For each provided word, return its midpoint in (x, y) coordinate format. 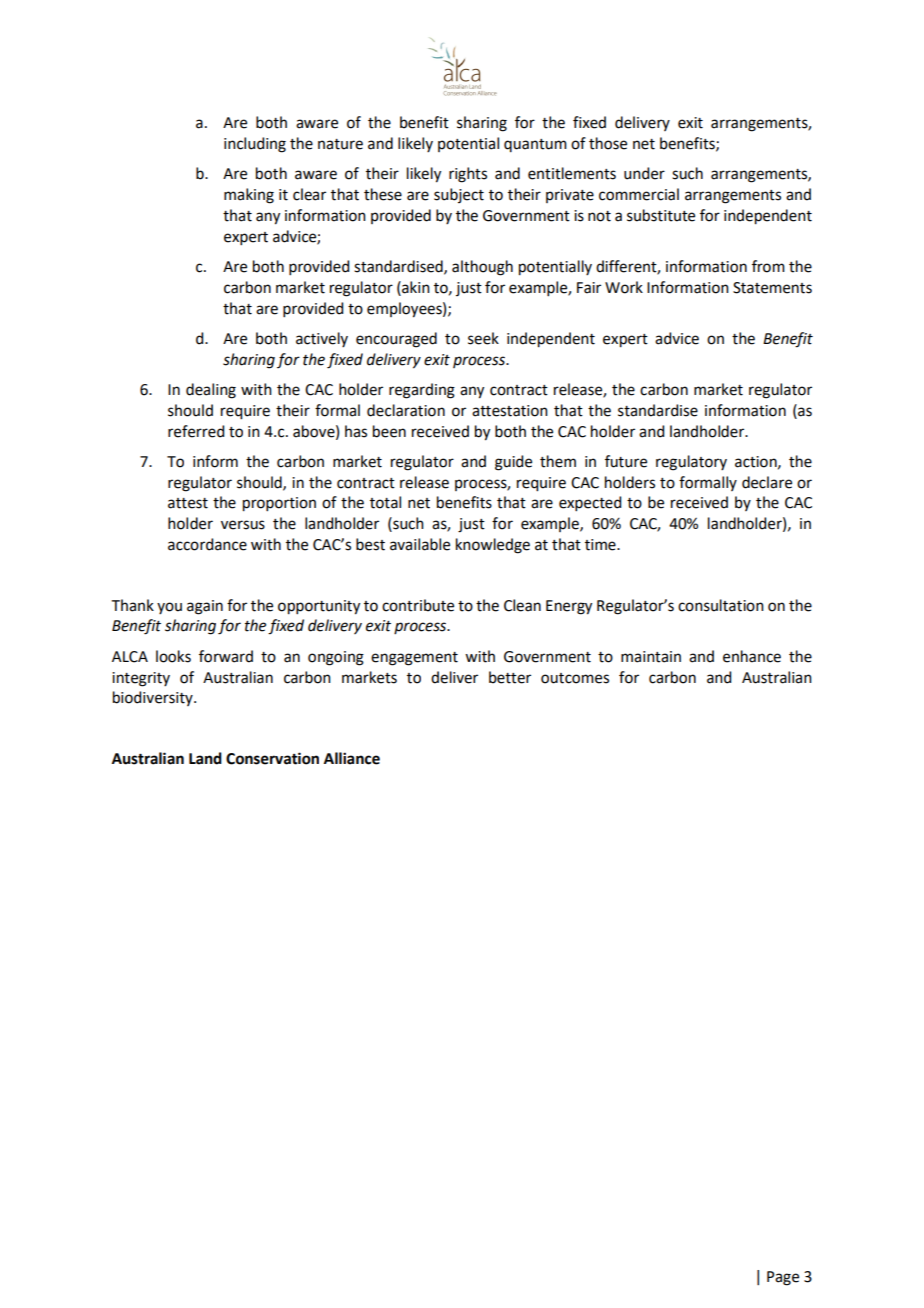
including (255, 145)
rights (468, 175)
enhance (752, 656)
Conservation (272, 758)
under (644, 173)
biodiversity (154, 698)
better (510, 677)
